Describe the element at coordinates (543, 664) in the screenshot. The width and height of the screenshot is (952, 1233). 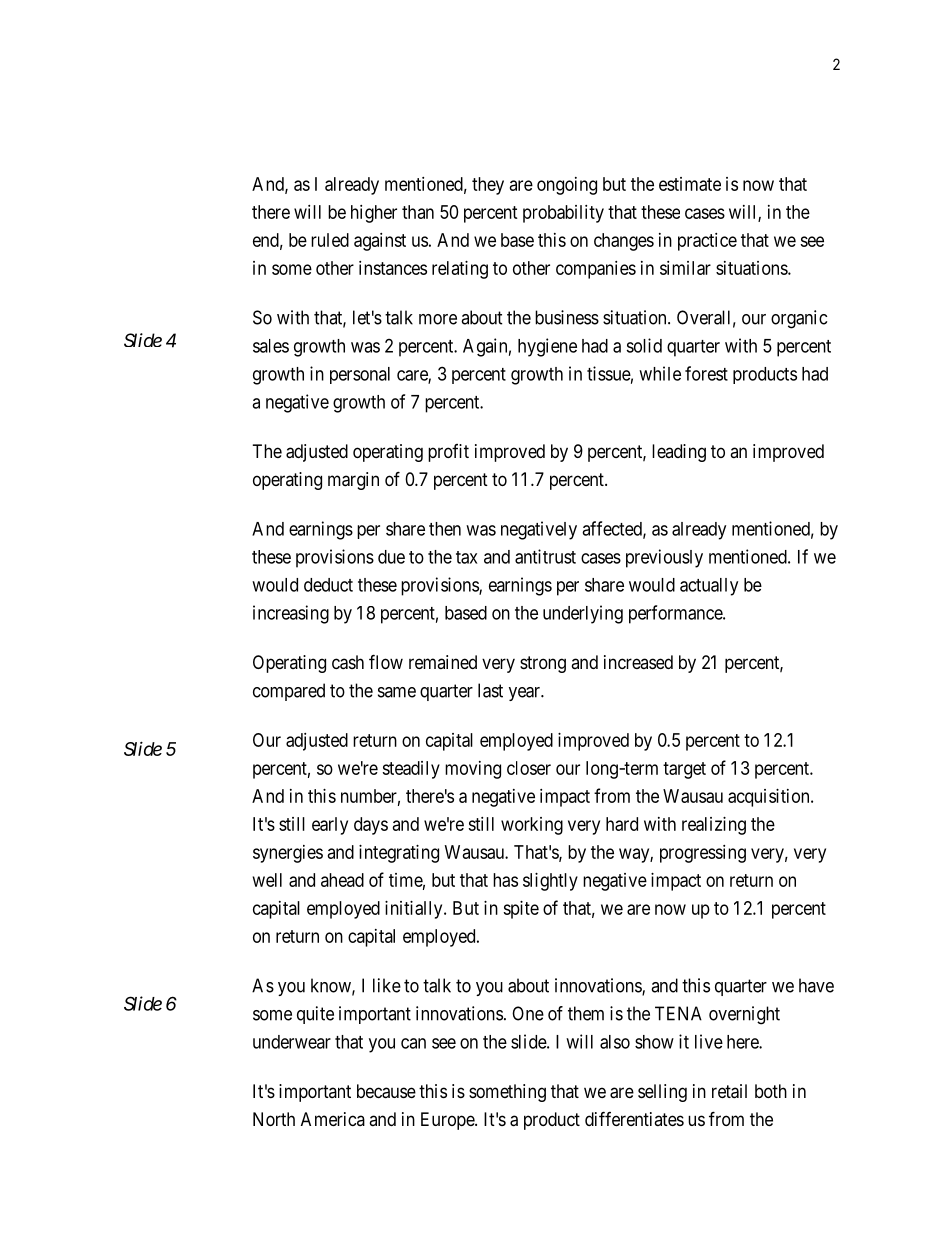
I see `strong` at that location.
